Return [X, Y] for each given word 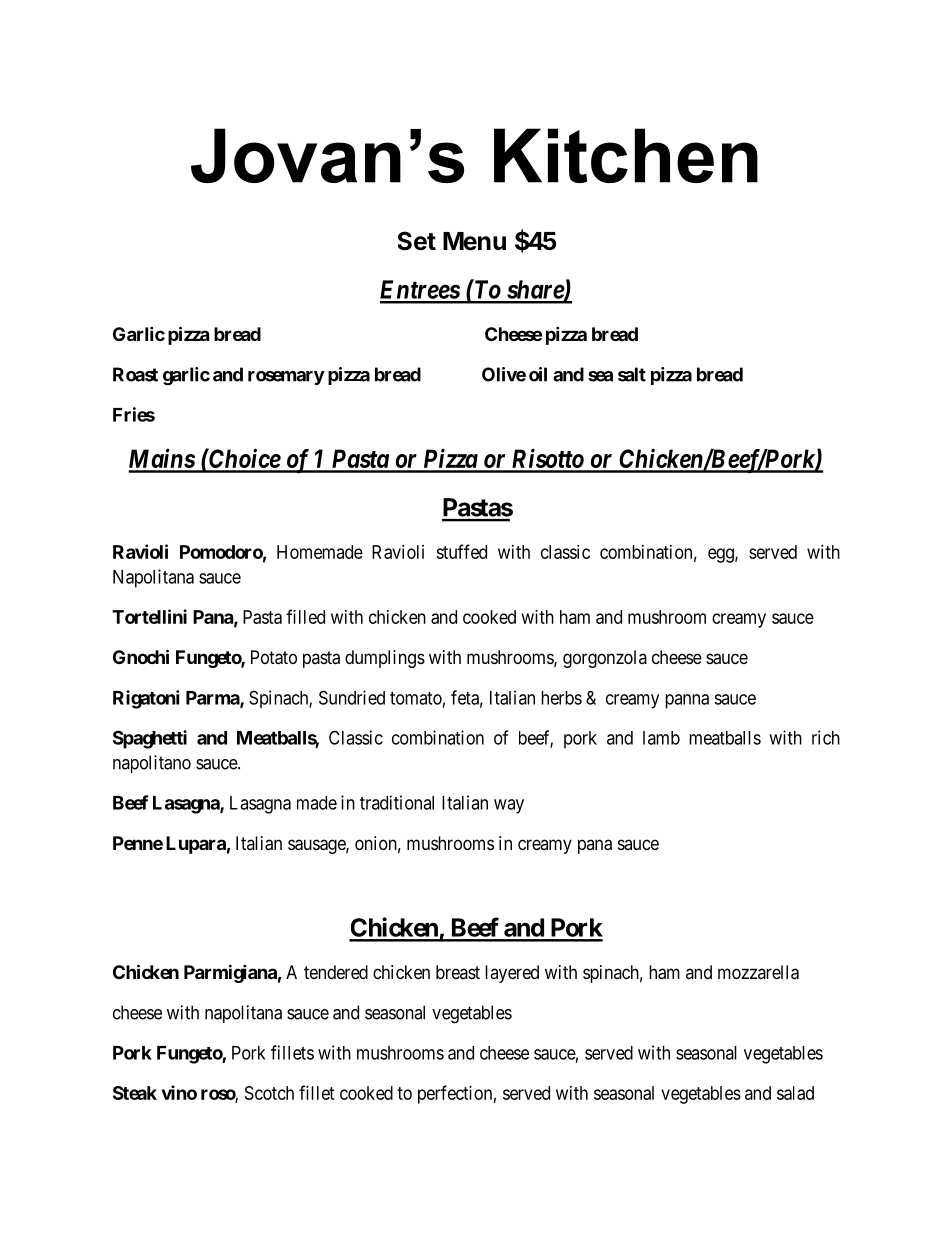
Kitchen [626, 155]
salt [632, 374]
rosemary [286, 378]
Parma [213, 699]
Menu [474, 241]
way [509, 806]
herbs [561, 698]
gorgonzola [605, 659]
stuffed [461, 551]
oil [538, 374]
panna [687, 701]
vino [179, 1092]
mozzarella [758, 972]
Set [417, 241]
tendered [336, 972]
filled [305, 616]
